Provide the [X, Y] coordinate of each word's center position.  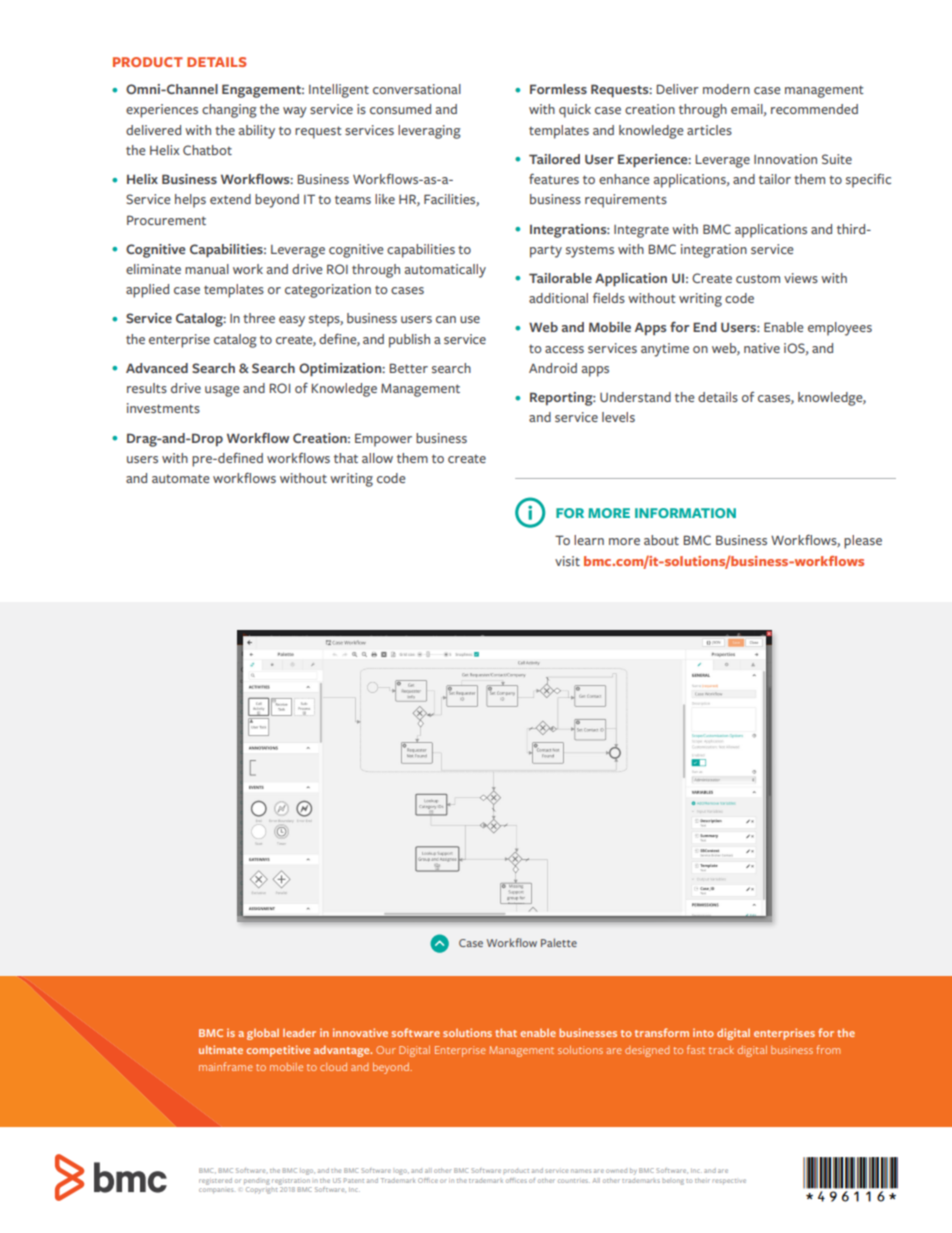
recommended [814, 109]
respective [729, 1181]
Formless [558, 89]
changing [229, 111]
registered [215, 1181]
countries [574, 1181]
